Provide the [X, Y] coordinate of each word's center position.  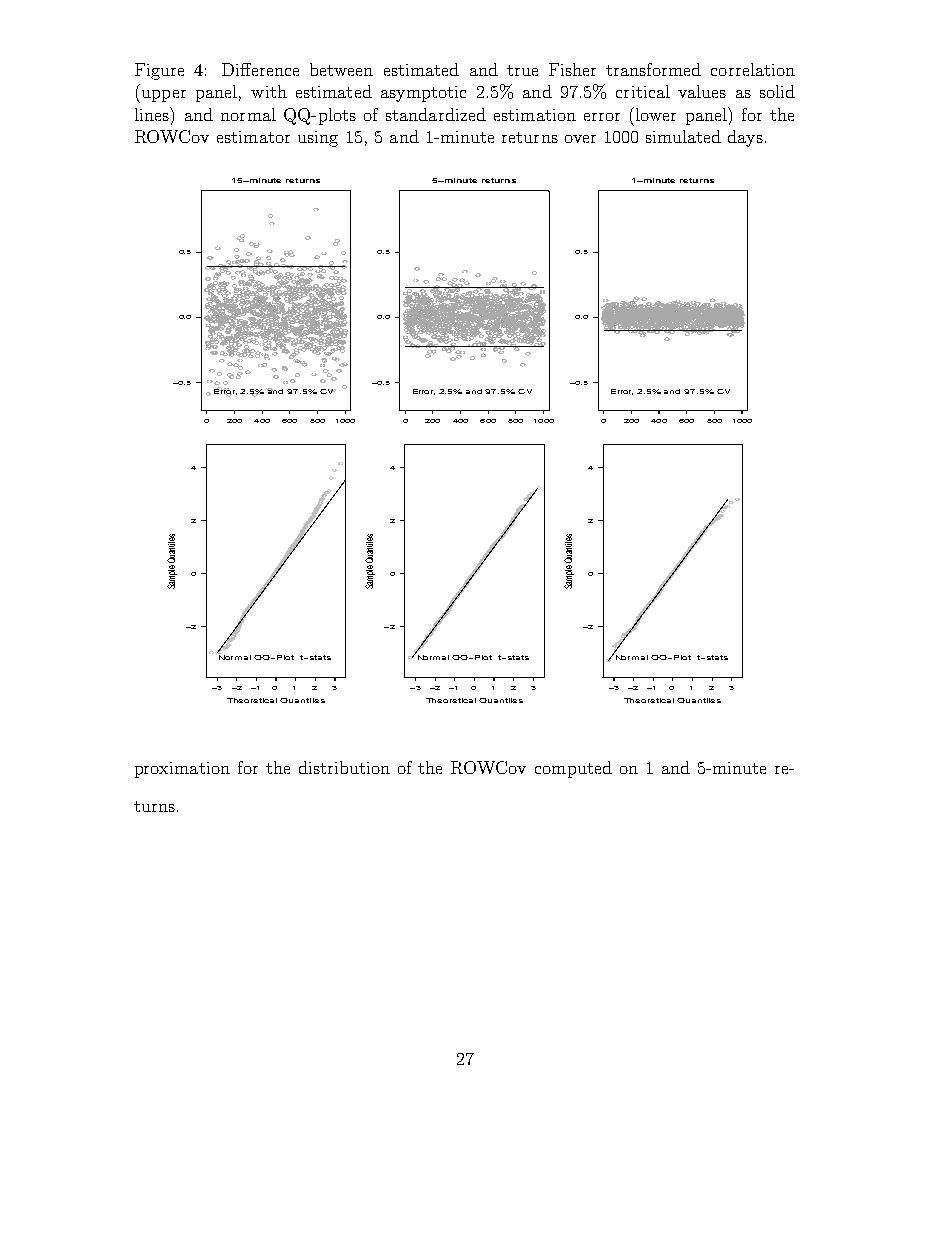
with [269, 91]
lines [153, 114]
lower [656, 114]
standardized [436, 114]
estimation [535, 115]
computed [573, 769]
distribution [344, 767]
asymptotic [423, 94]
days [745, 138]
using [318, 139]
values [702, 91]
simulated [683, 136]
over [580, 139]
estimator [253, 137]
